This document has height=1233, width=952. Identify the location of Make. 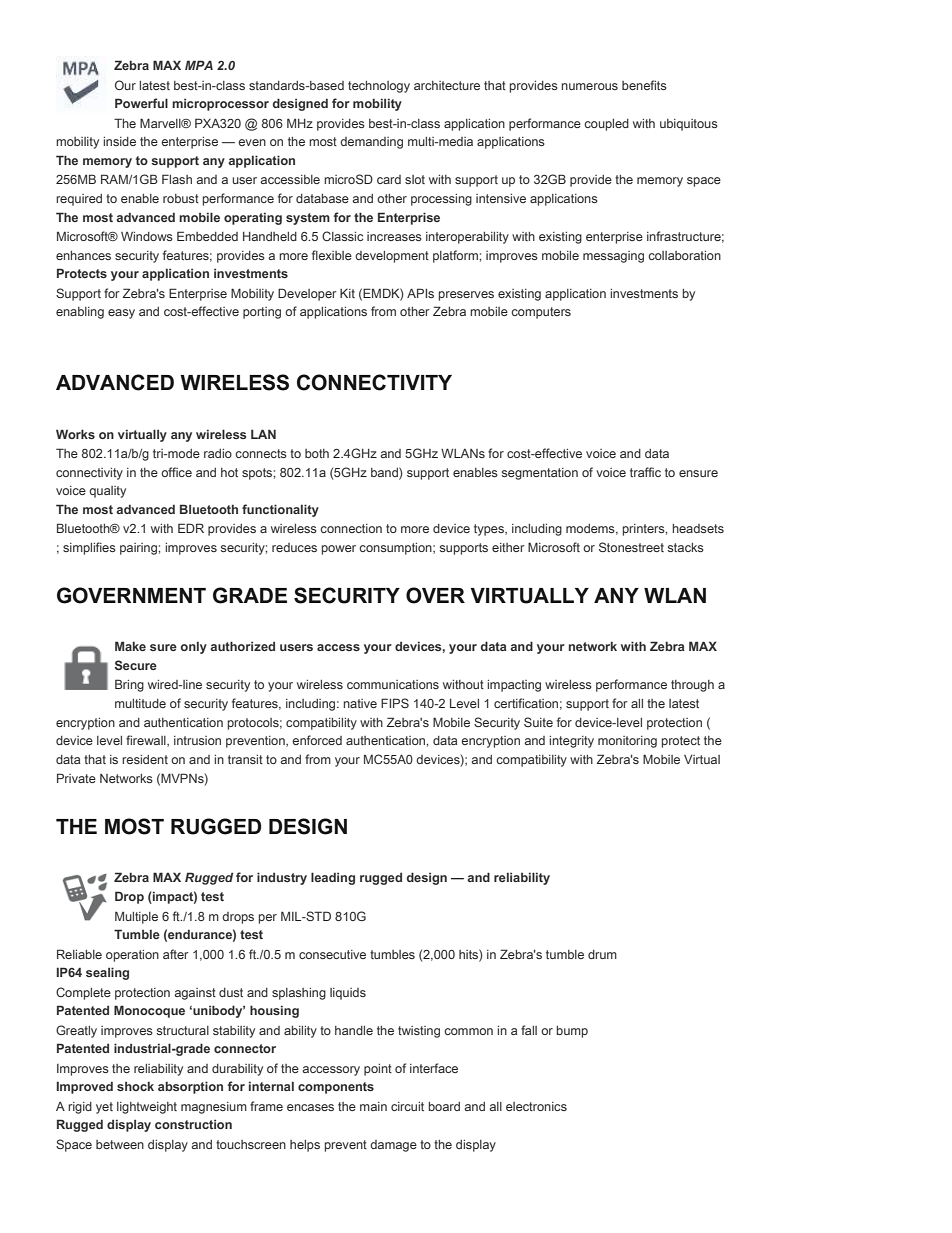
(130, 646).
